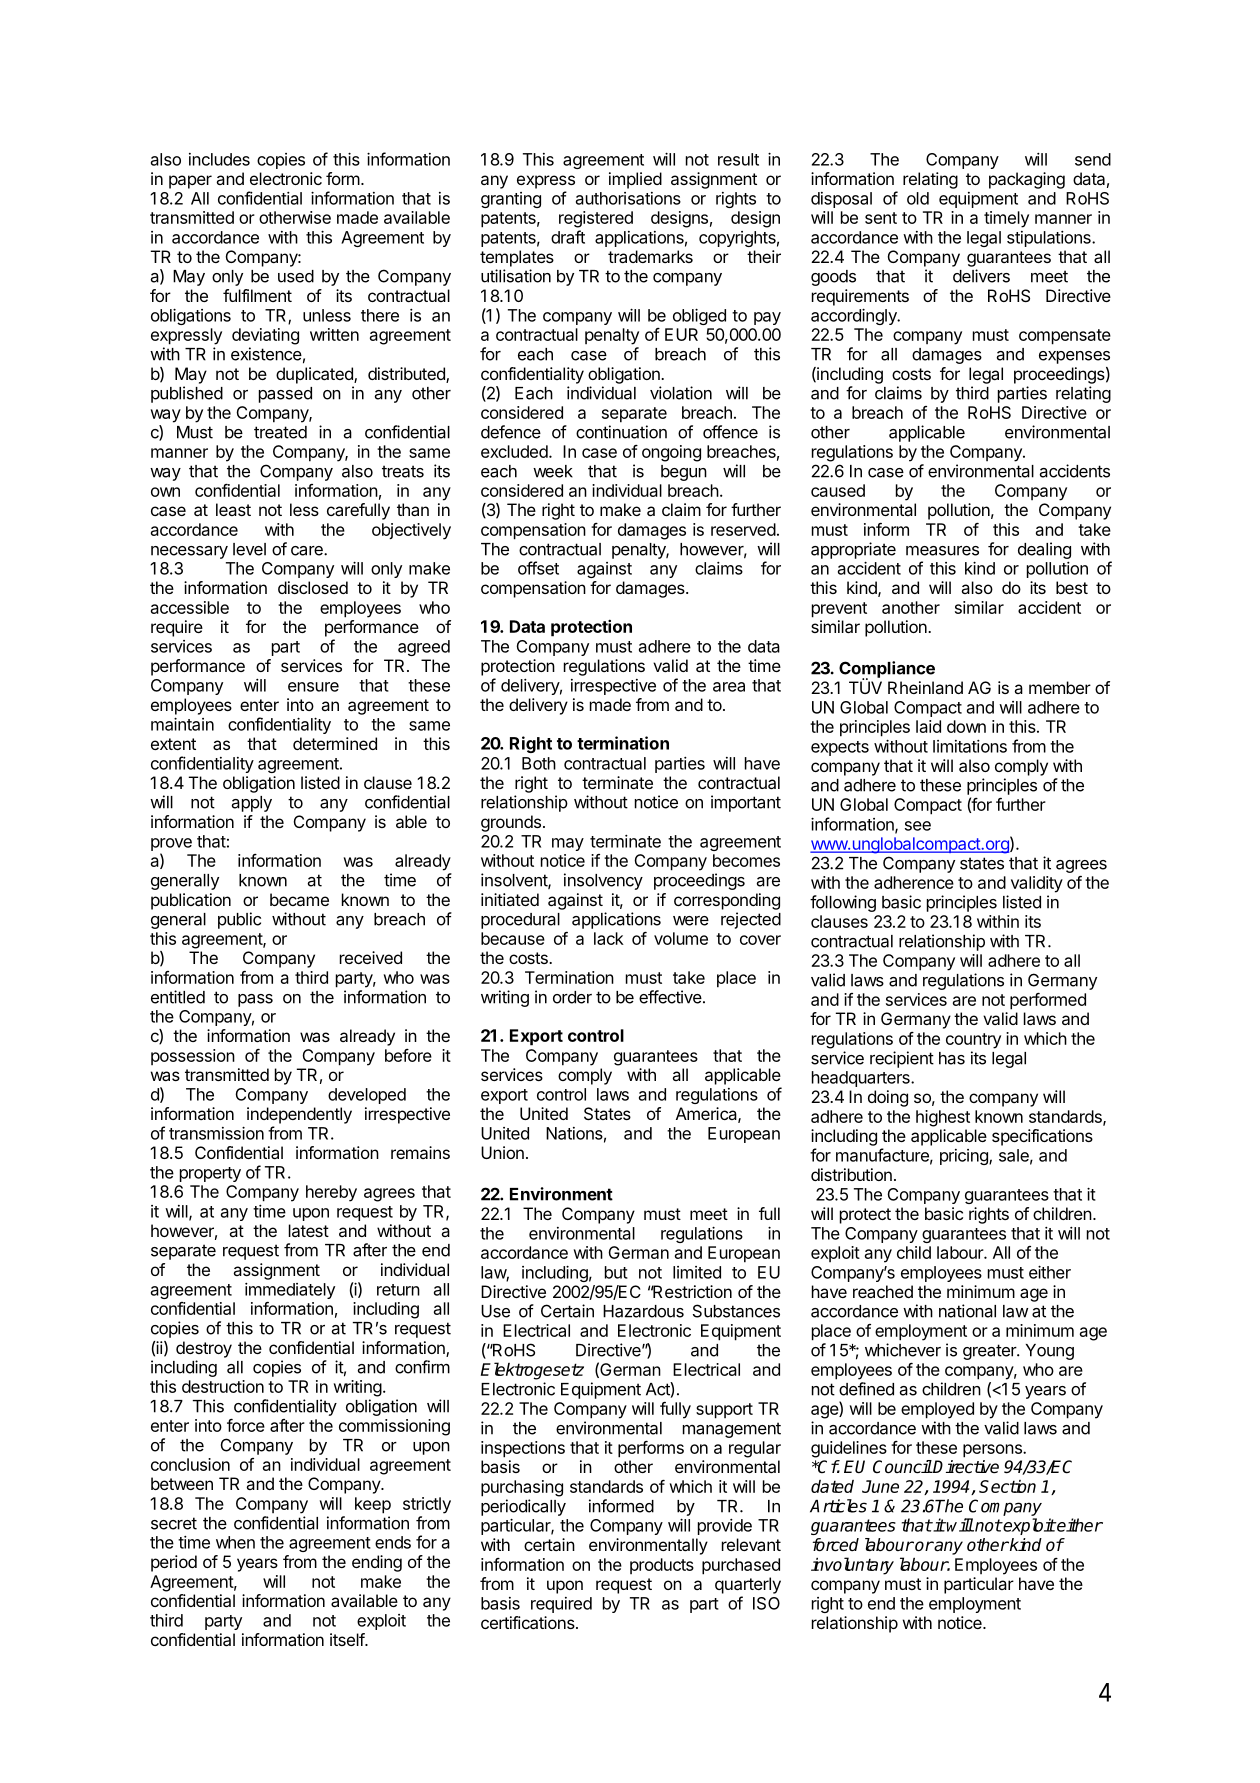 The height and width of the screenshot is (1783, 1260). What do you see at coordinates (662, 1566) in the screenshot?
I see `products` at bounding box center [662, 1566].
